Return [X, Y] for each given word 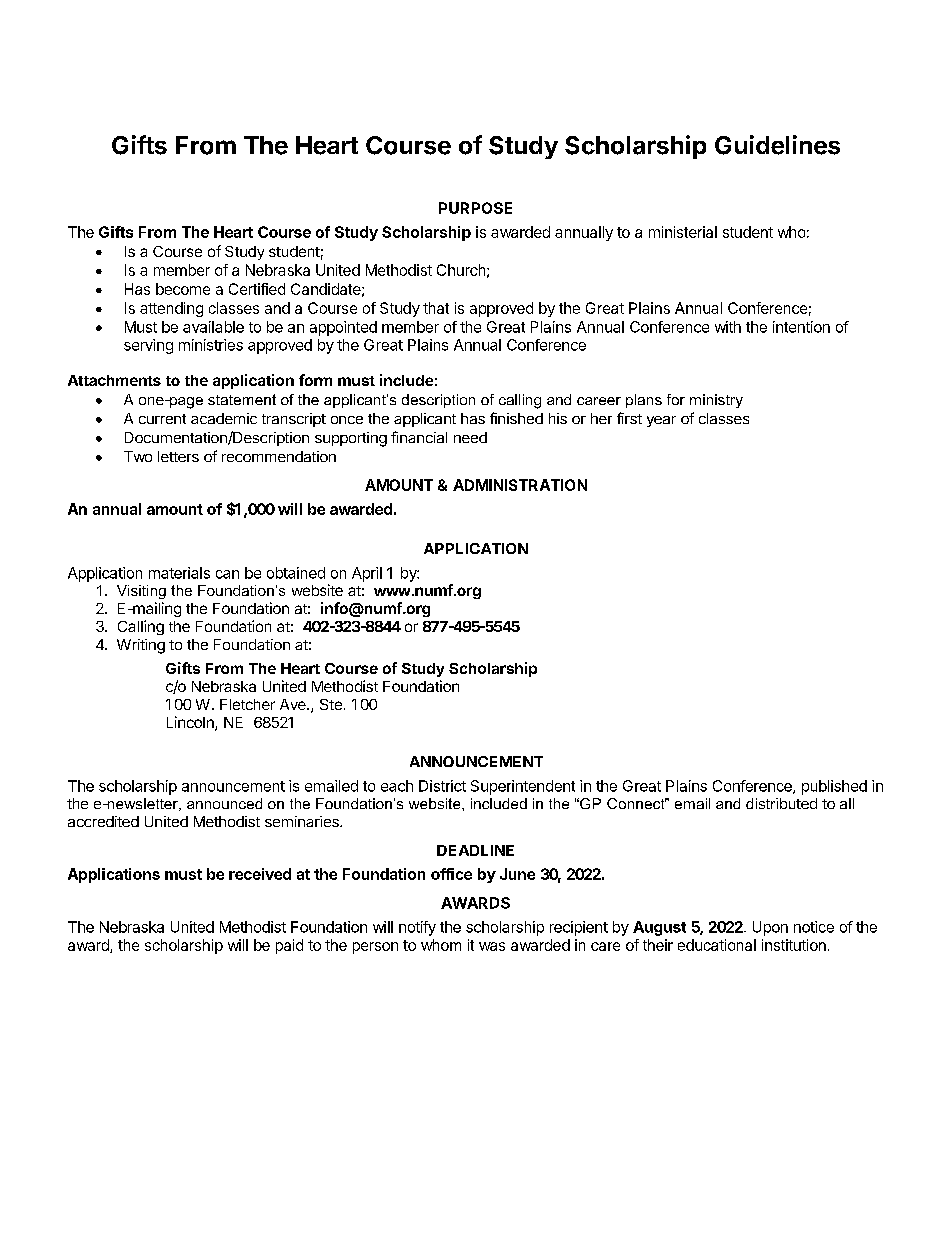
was [492, 946]
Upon [770, 928]
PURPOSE [475, 208]
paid [289, 946]
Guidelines [777, 145]
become [183, 289]
